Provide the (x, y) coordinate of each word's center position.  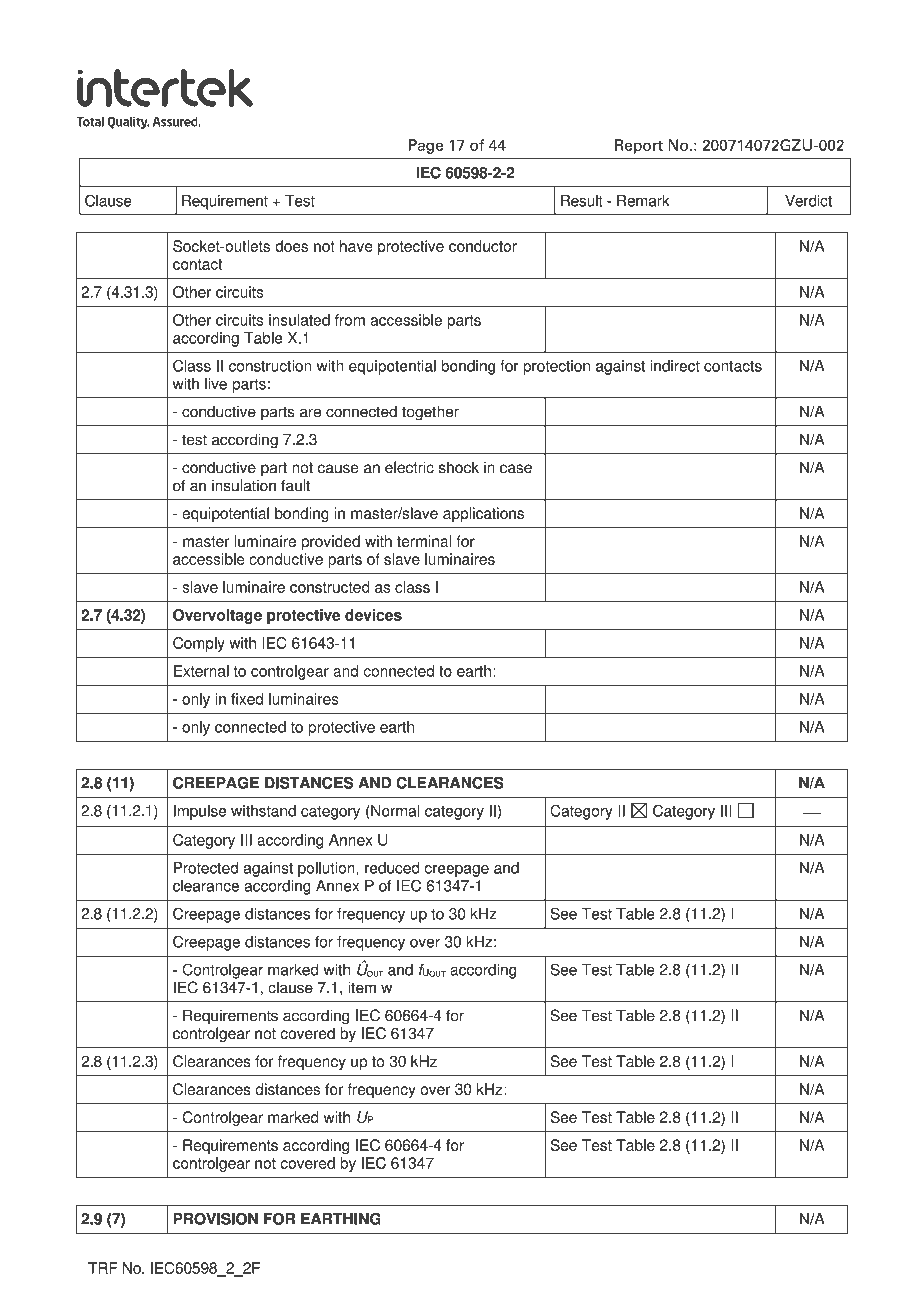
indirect (675, 366)
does (291, 246)
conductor (483, 246)
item (362, 987)
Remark (643, 201)
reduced (392, 868)
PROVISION (215, 1219)
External (201, 671)
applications (483, 515)
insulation (244, 485)
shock (459, 468)
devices (373, 615)
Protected (206, 868)
